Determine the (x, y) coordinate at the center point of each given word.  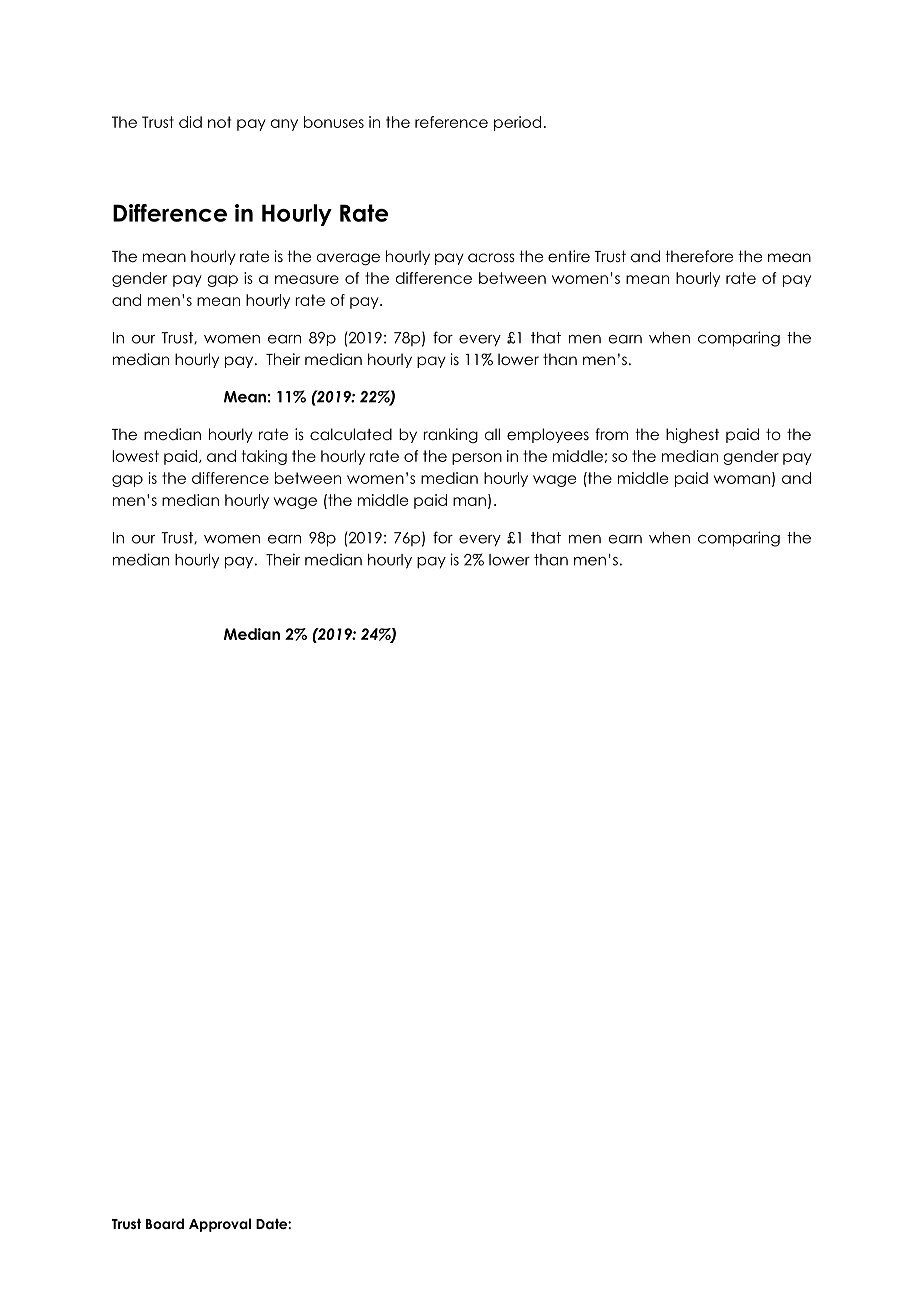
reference (451, 122)
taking (264, 457)
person (477, 459)
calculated (351, 434)
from (611, 434)
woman (742, 479)
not (219, 122)
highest (692, 435)
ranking (450, 435)
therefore (699, 256)
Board (165, 1223)
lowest (135, 456)
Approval (220, 1225)
